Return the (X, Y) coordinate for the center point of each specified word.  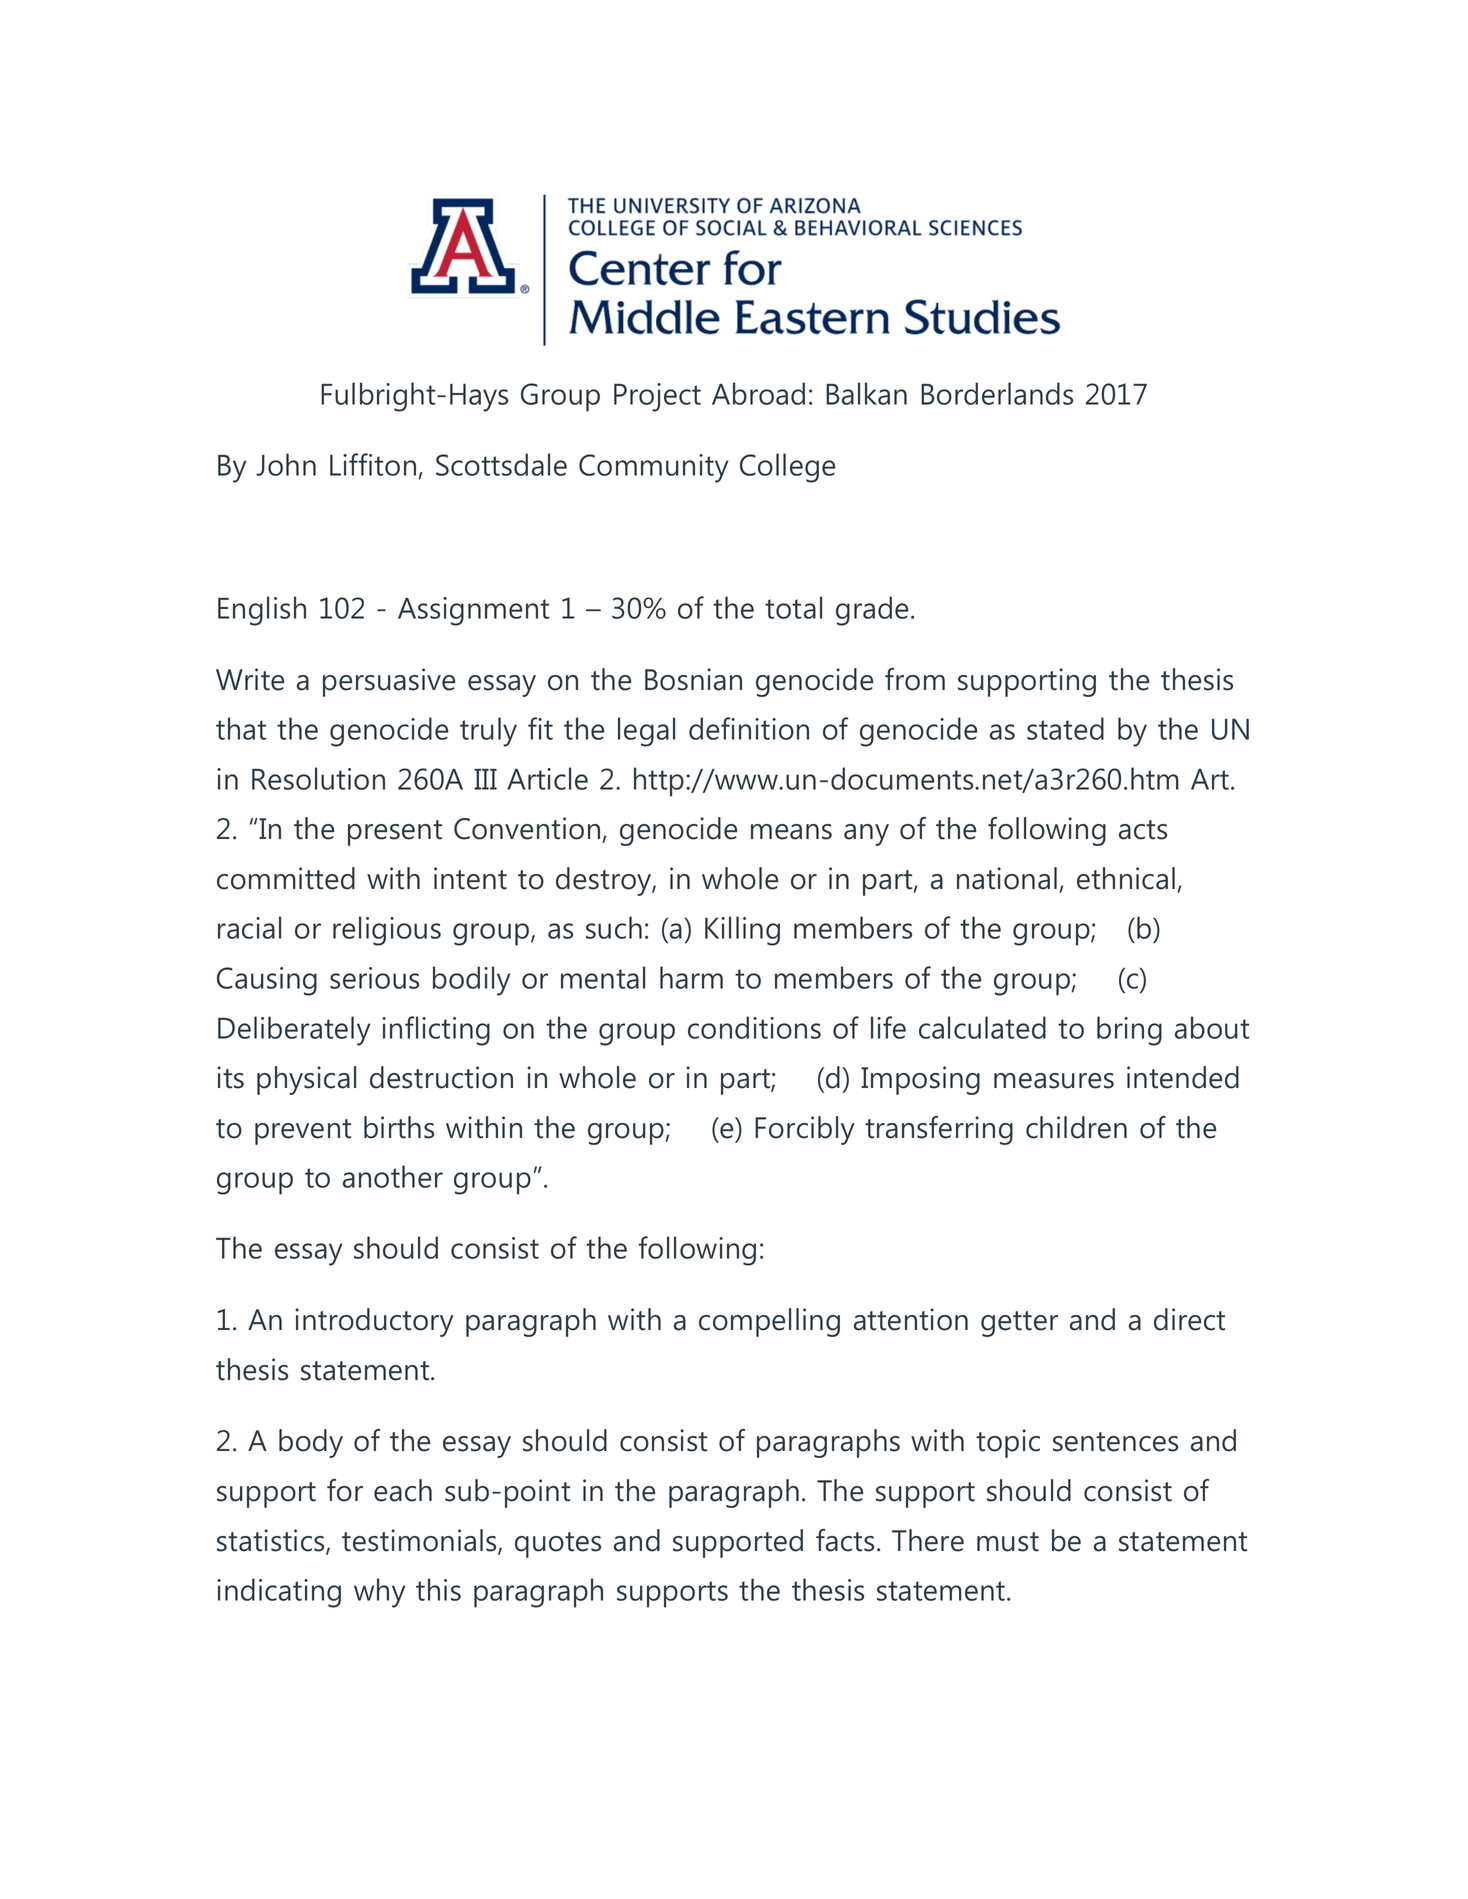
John (286, 464)
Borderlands (997, 393)
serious (374, 978)
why (380, 1593)
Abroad (758, 393)
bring (1129, 1031)
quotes (558, 1545)
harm (691, 977)
